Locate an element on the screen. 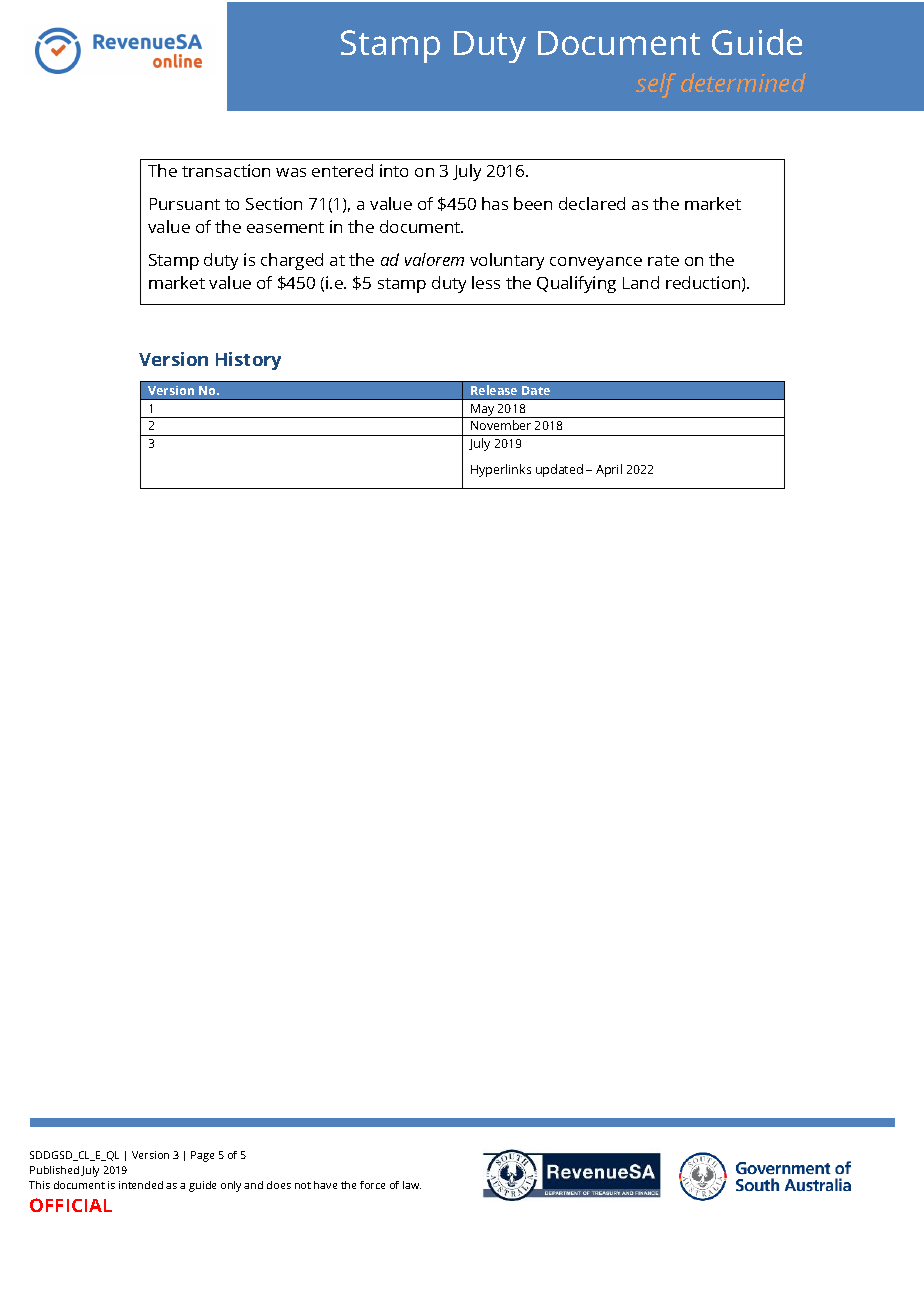 This screenshot has width=924, height=1308. entered is located at coordinates (342, 170).
